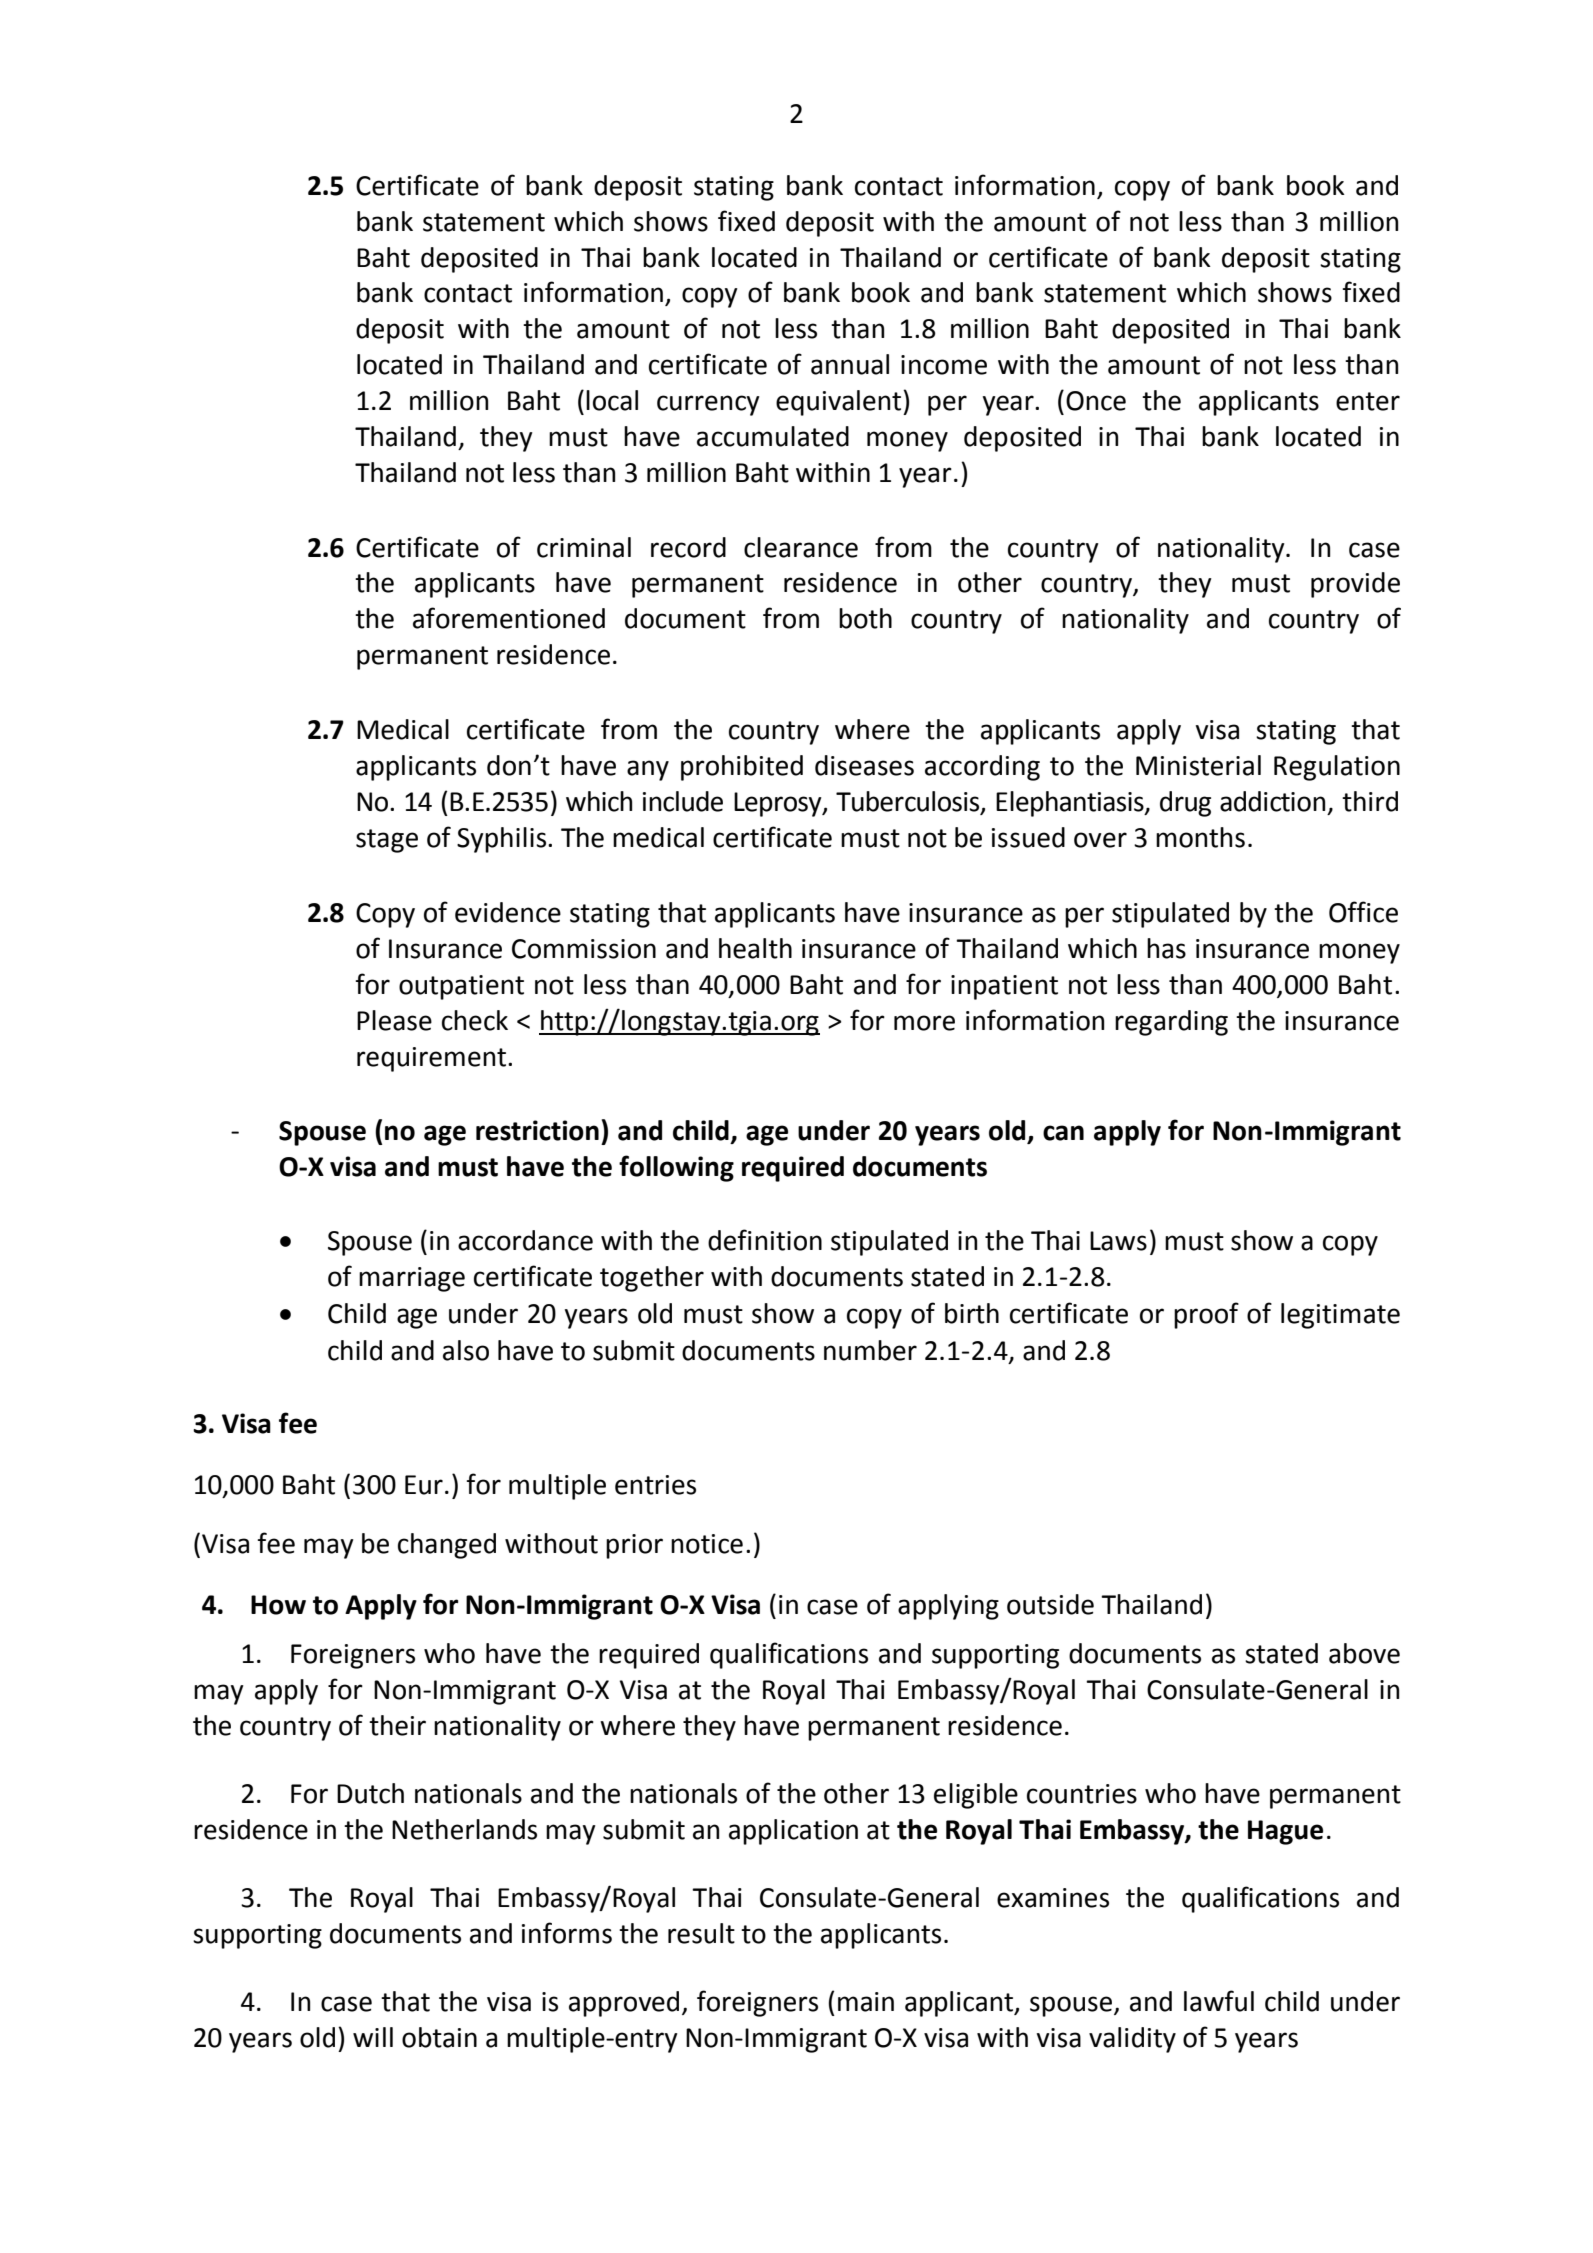 The image size is (1593, 2253). What do you see at coordinates (612, 400) in the page?
I see `local` at bounding box center [612, 400].
